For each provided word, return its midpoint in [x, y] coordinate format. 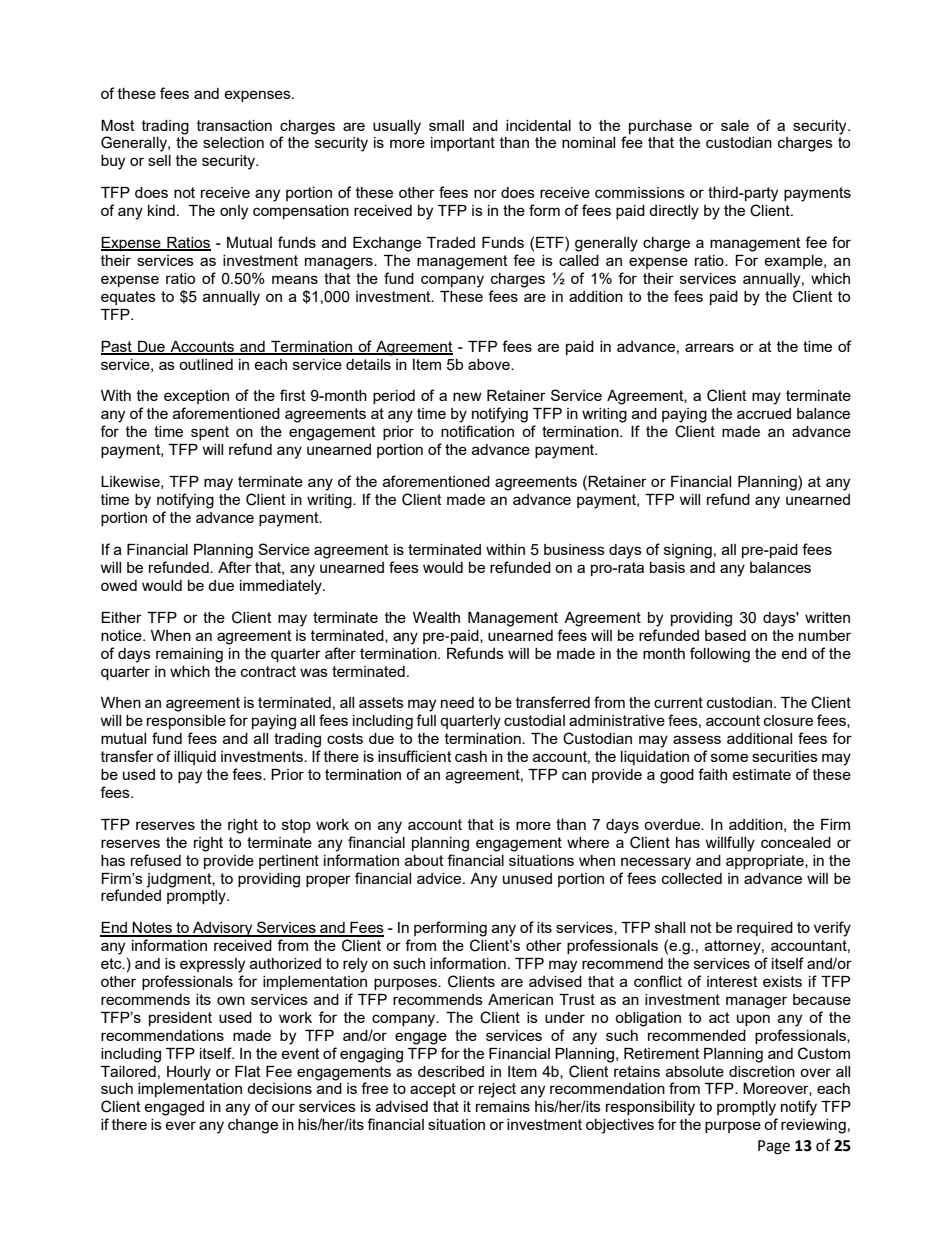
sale [735, 125]
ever [180, 1125]
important [463, 144]
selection [233, 142]
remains [503, 1106]
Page [774, 1147]
